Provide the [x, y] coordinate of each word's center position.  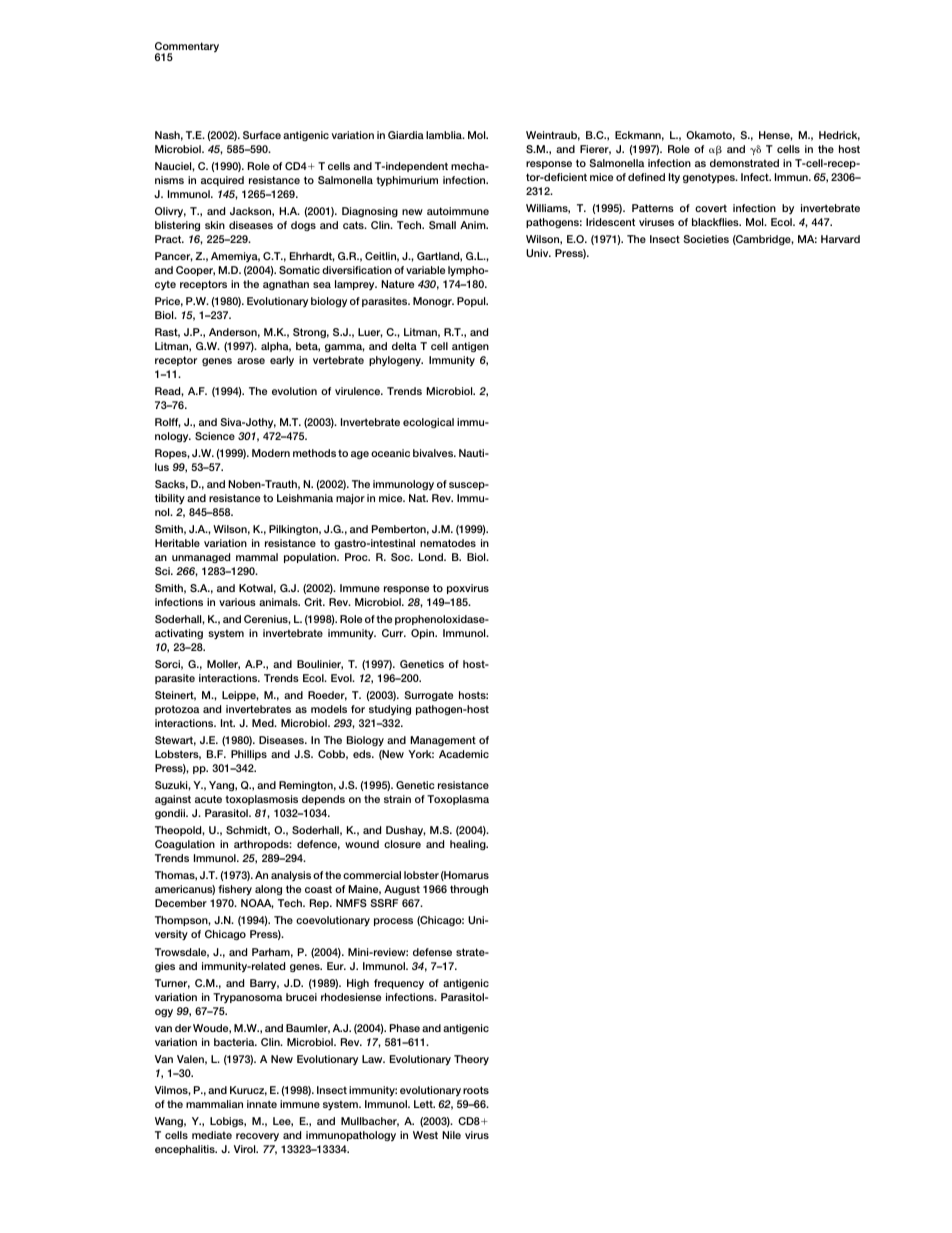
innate [262, 1104]
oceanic [390, 453]
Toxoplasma [458, 800]
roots [476, 1090]
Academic [464, 754]
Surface [262, 135]
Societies [706, 239]
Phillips [249, 755]
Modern [271, 453]
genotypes [710, 178]
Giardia [406, 135]
